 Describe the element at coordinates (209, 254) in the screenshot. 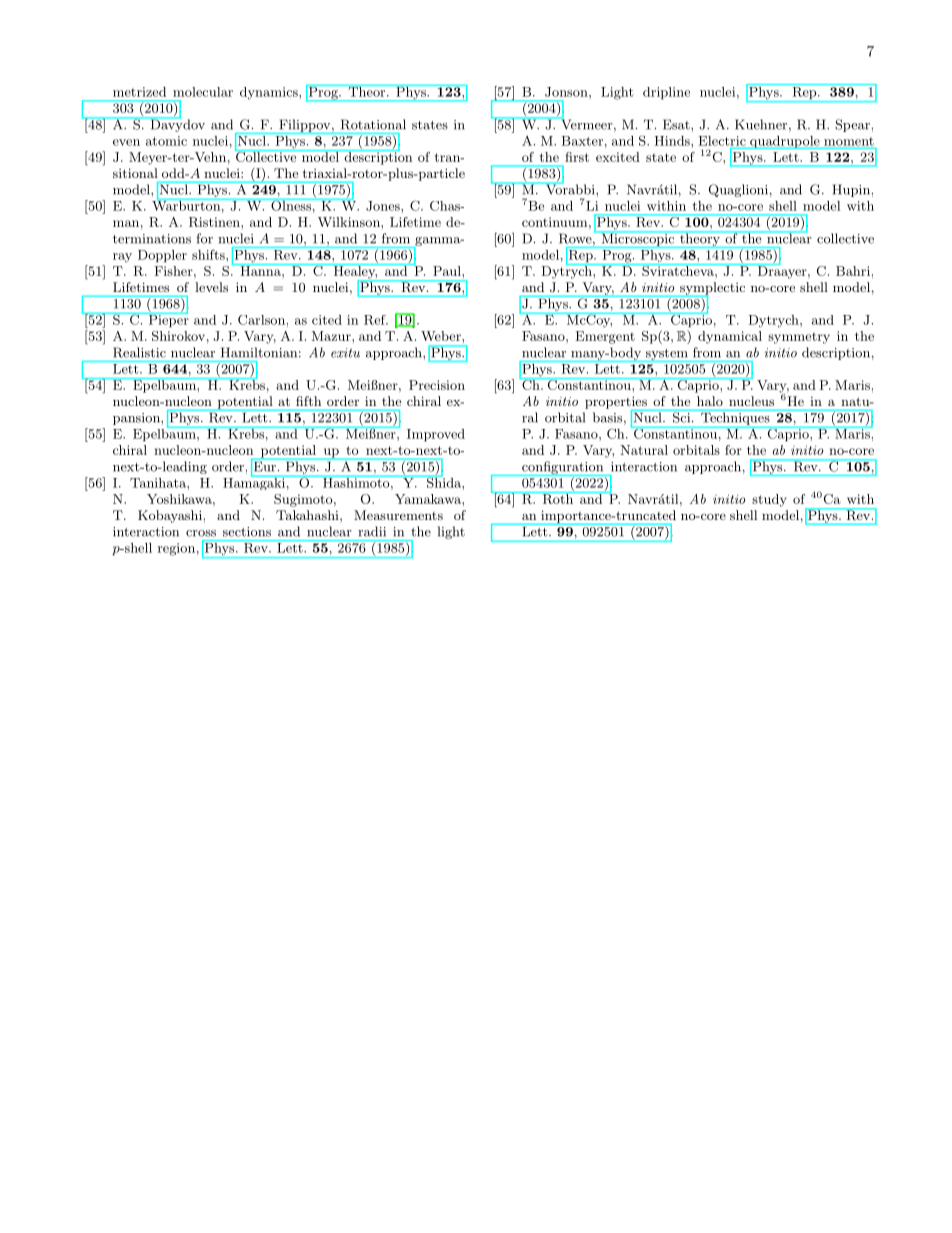

I see `shifts` at that location.
